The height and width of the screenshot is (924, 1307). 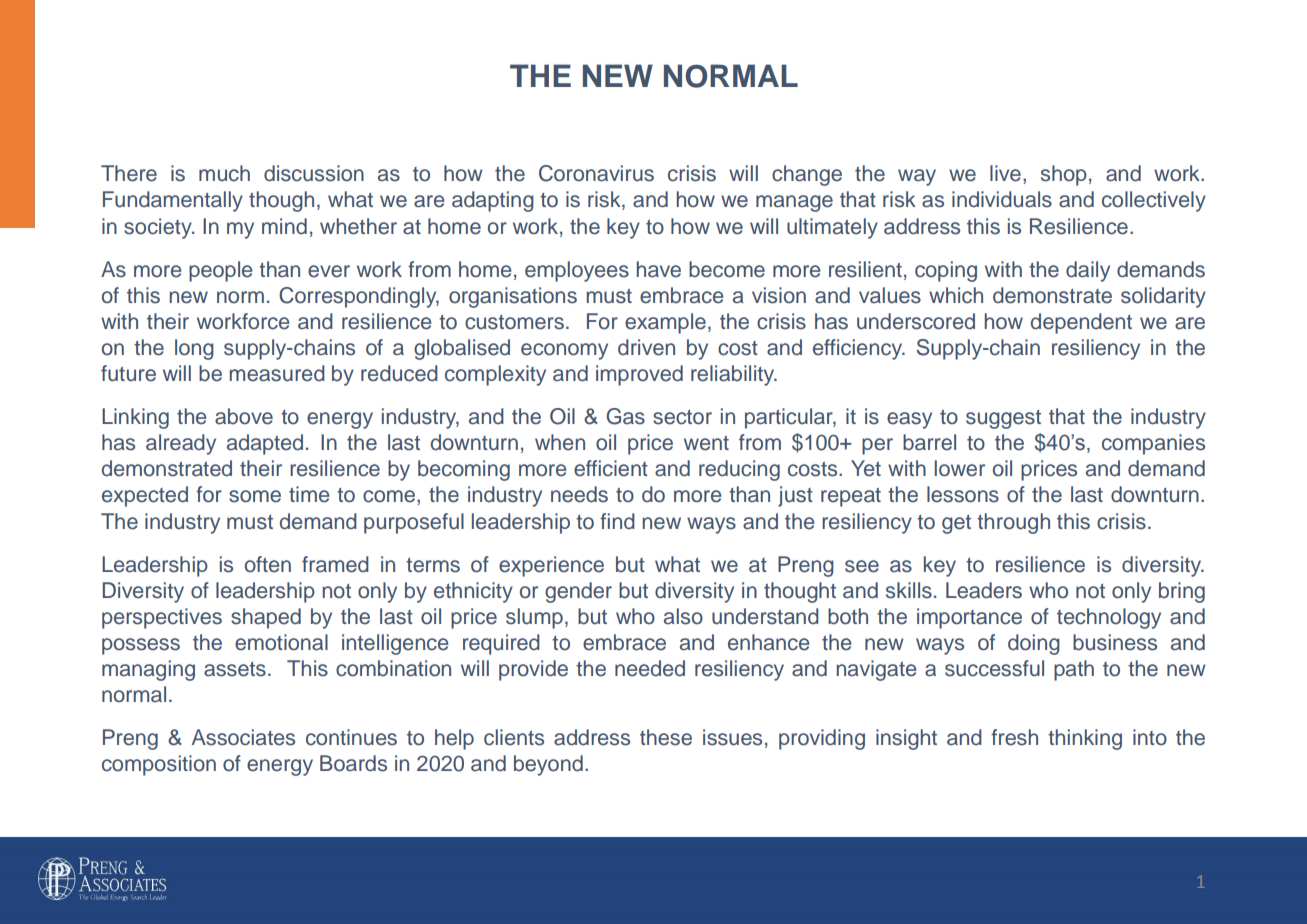 I want to click on thinking, so click(x=1085, y=739).
